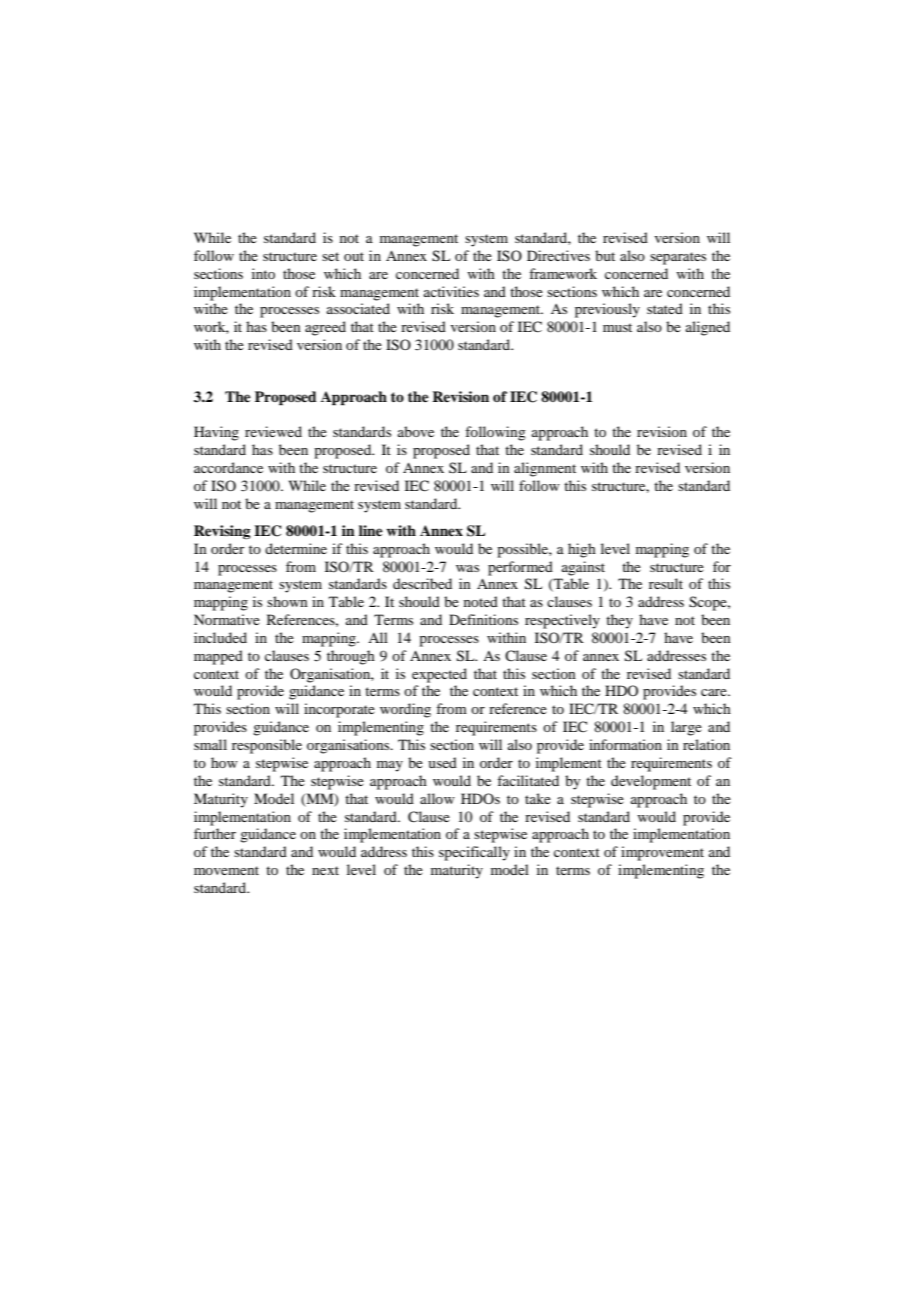  What do you see at coordinates (228, 467) in the screenshot?
I see `accordance` at bounding box center [228, 467].
